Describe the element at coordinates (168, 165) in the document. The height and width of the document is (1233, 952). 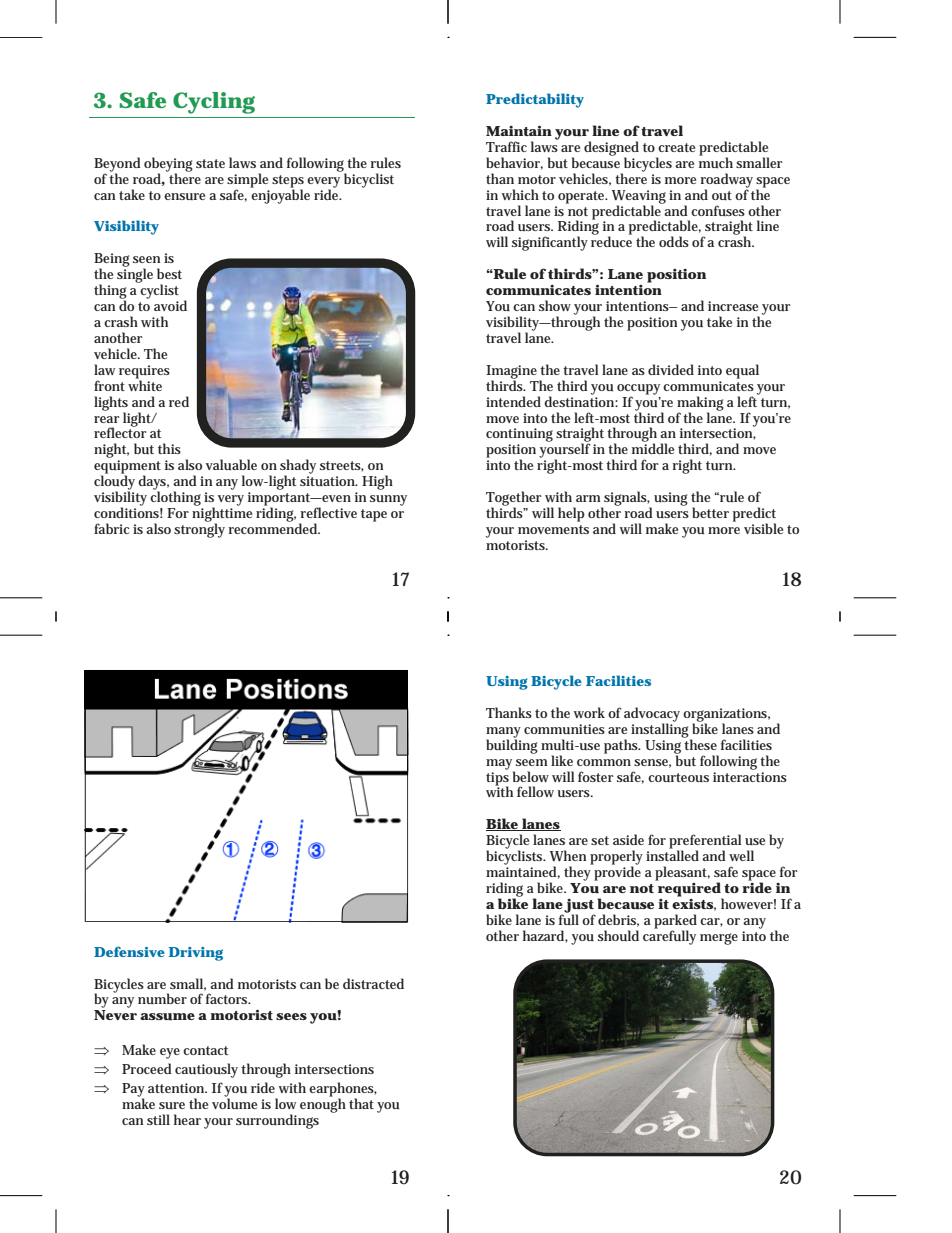
I see `obeying` at that location.
